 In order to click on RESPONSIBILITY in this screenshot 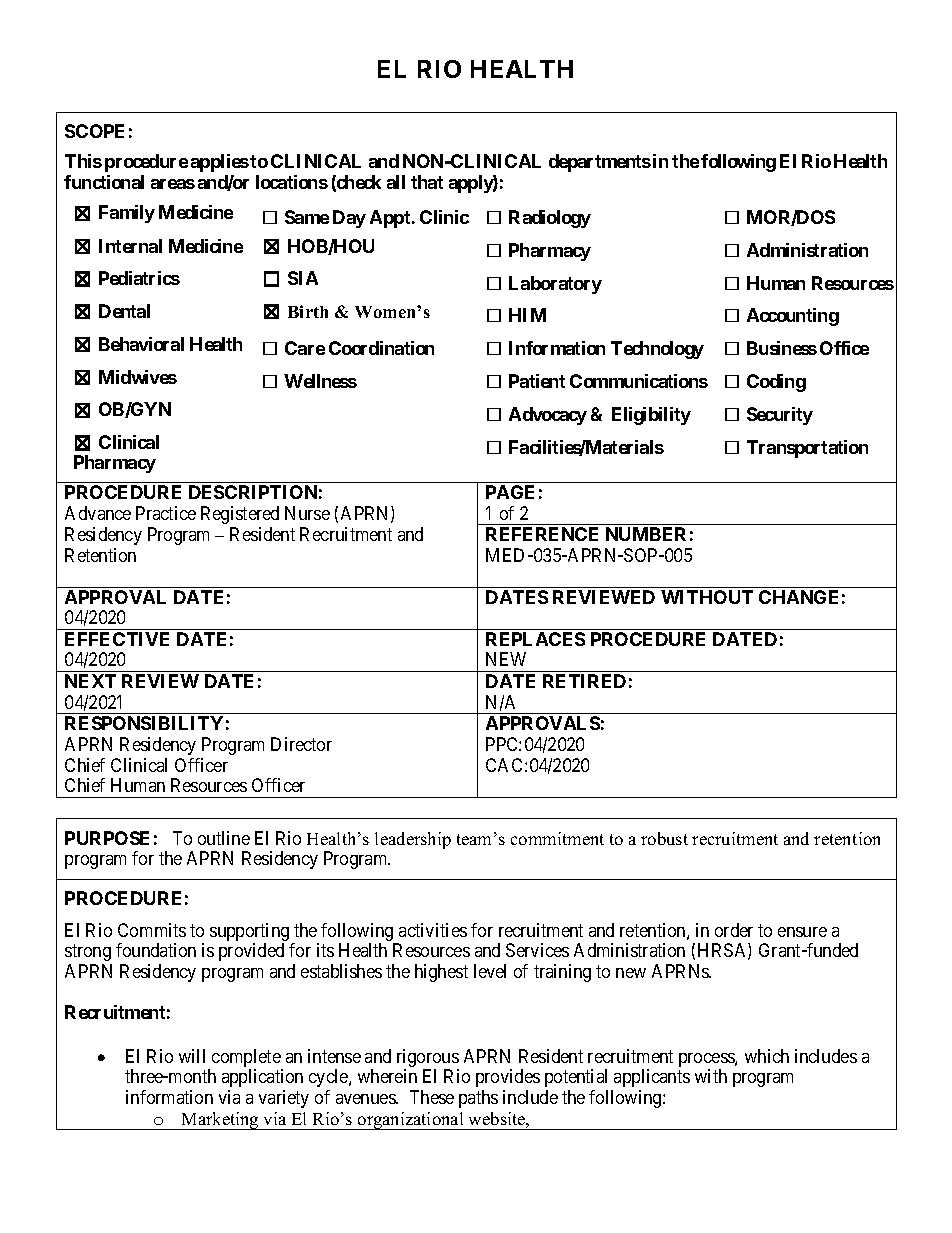, I will do `click(144, 723)`.
